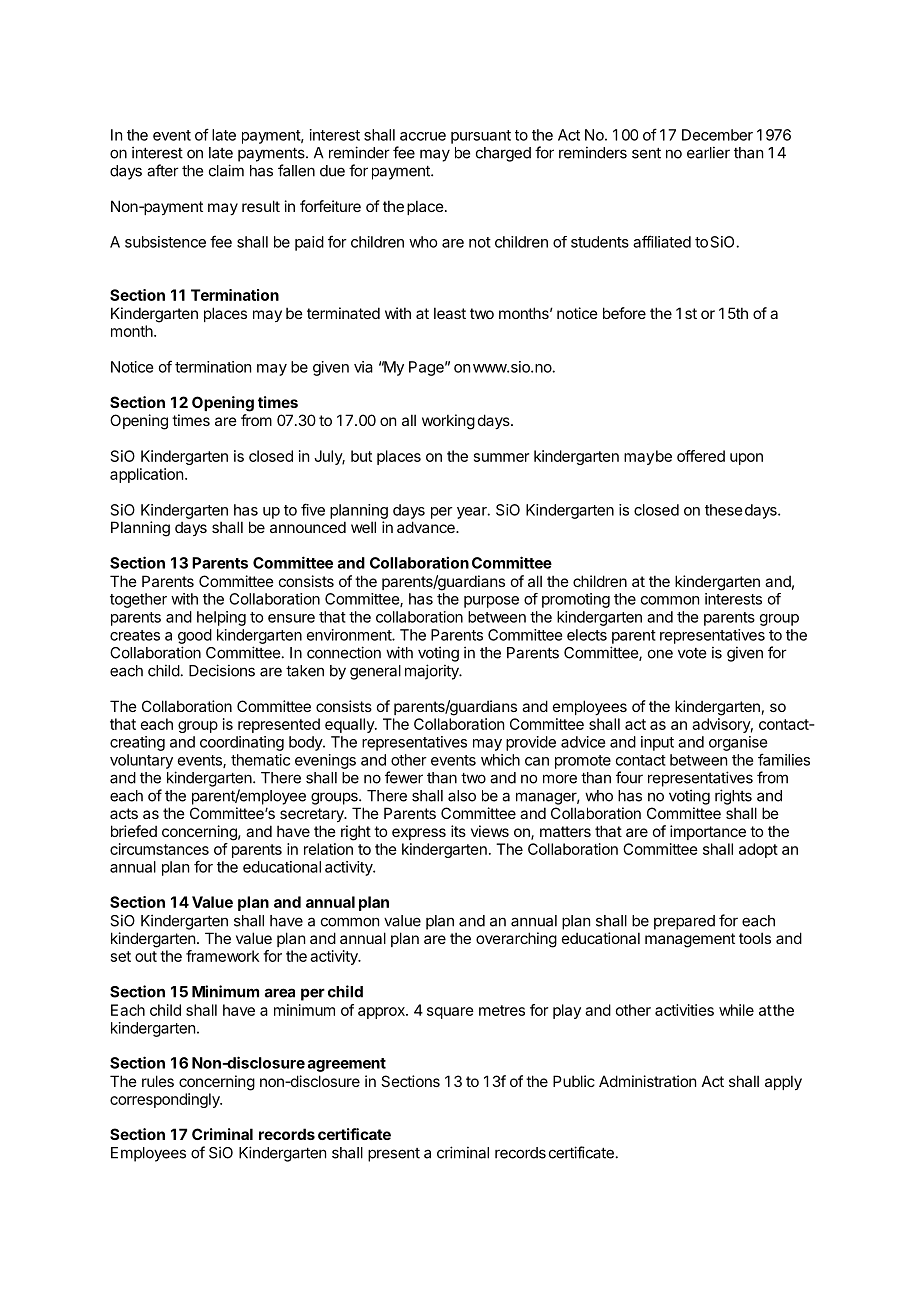 This screenshot has height=1307, width=924. Describe the element at coordinates (450, 1013) in the screenshot. I see `square` at that location.
